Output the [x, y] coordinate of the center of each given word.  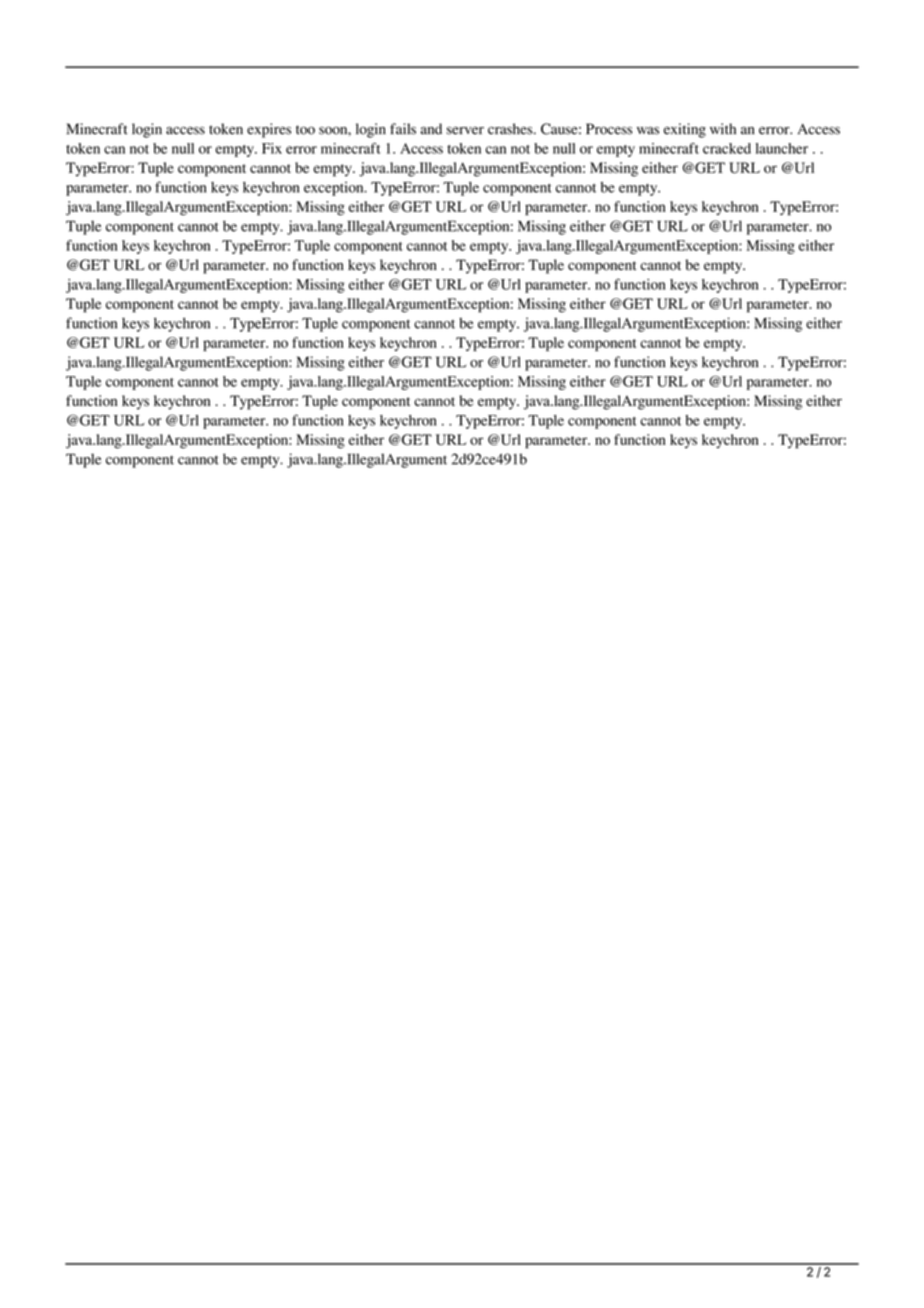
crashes [511, 129]
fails [403, 129]
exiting [685, 130]
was [648, 131]
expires [269, 130]
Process [609, 129]
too [305, 130]
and [431, 129]
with [723, 129]
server [465, 131]
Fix [272, 148]
